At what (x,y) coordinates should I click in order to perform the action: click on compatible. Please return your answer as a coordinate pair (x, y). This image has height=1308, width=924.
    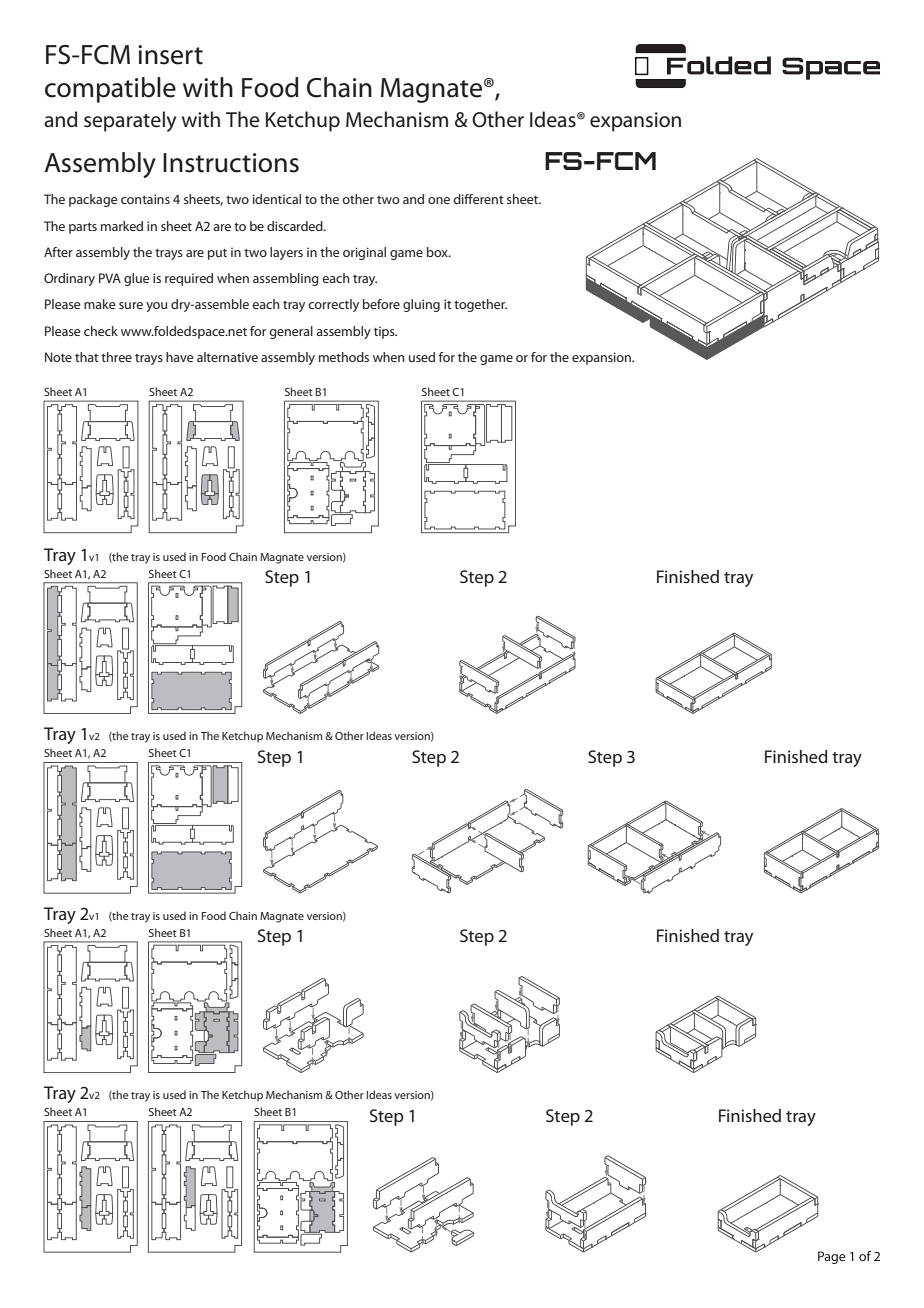
    Looking at the image, I should click on (110, 90).
